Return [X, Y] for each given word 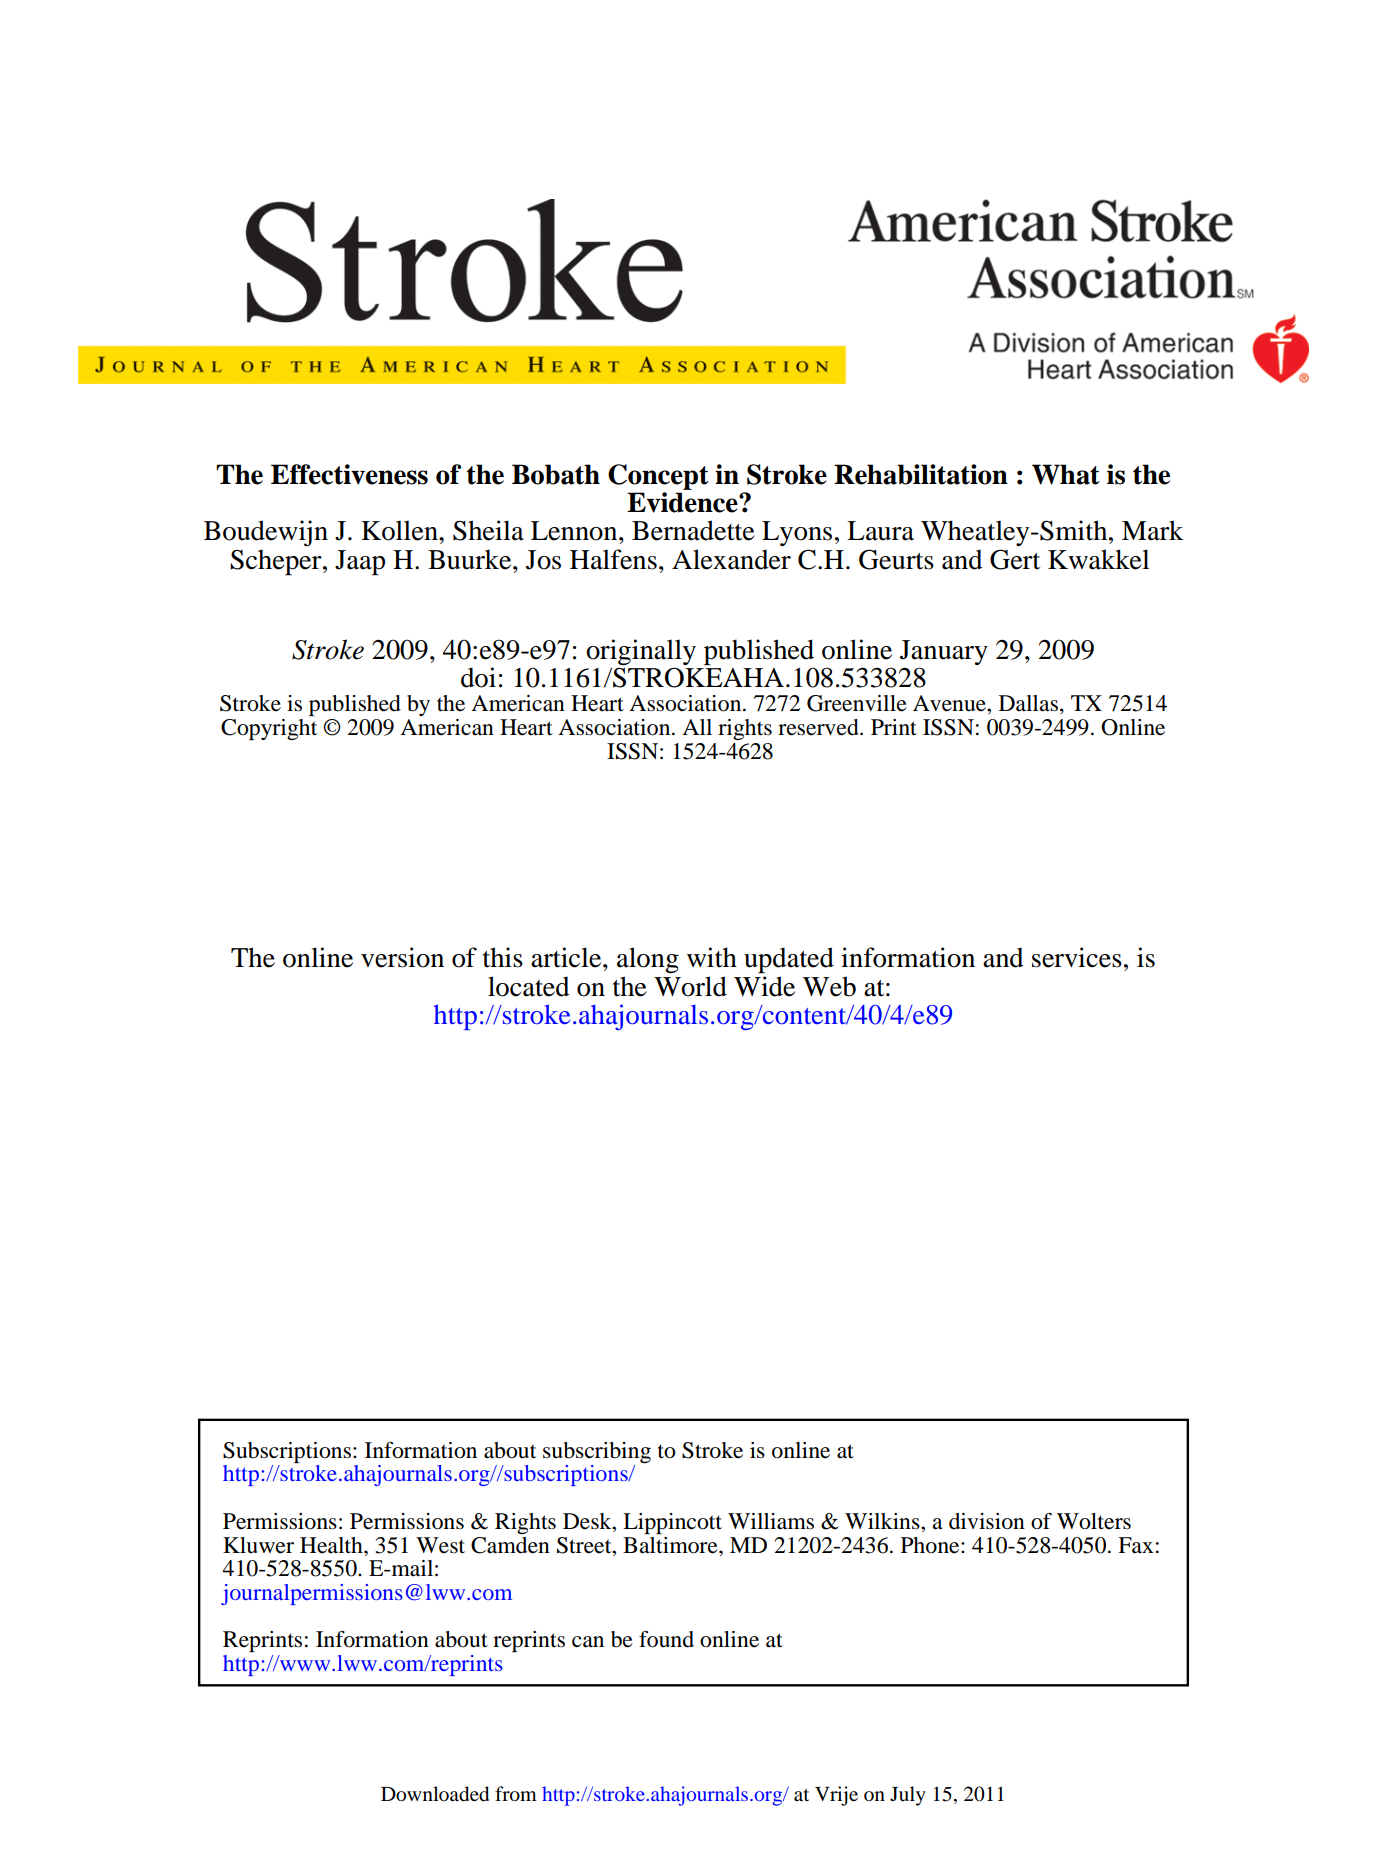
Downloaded [435, 1794]
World [690, 986]
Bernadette [693, 530]
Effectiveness [349, 474]
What [1066, 474]
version [402, 957]
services [1077, 957]
